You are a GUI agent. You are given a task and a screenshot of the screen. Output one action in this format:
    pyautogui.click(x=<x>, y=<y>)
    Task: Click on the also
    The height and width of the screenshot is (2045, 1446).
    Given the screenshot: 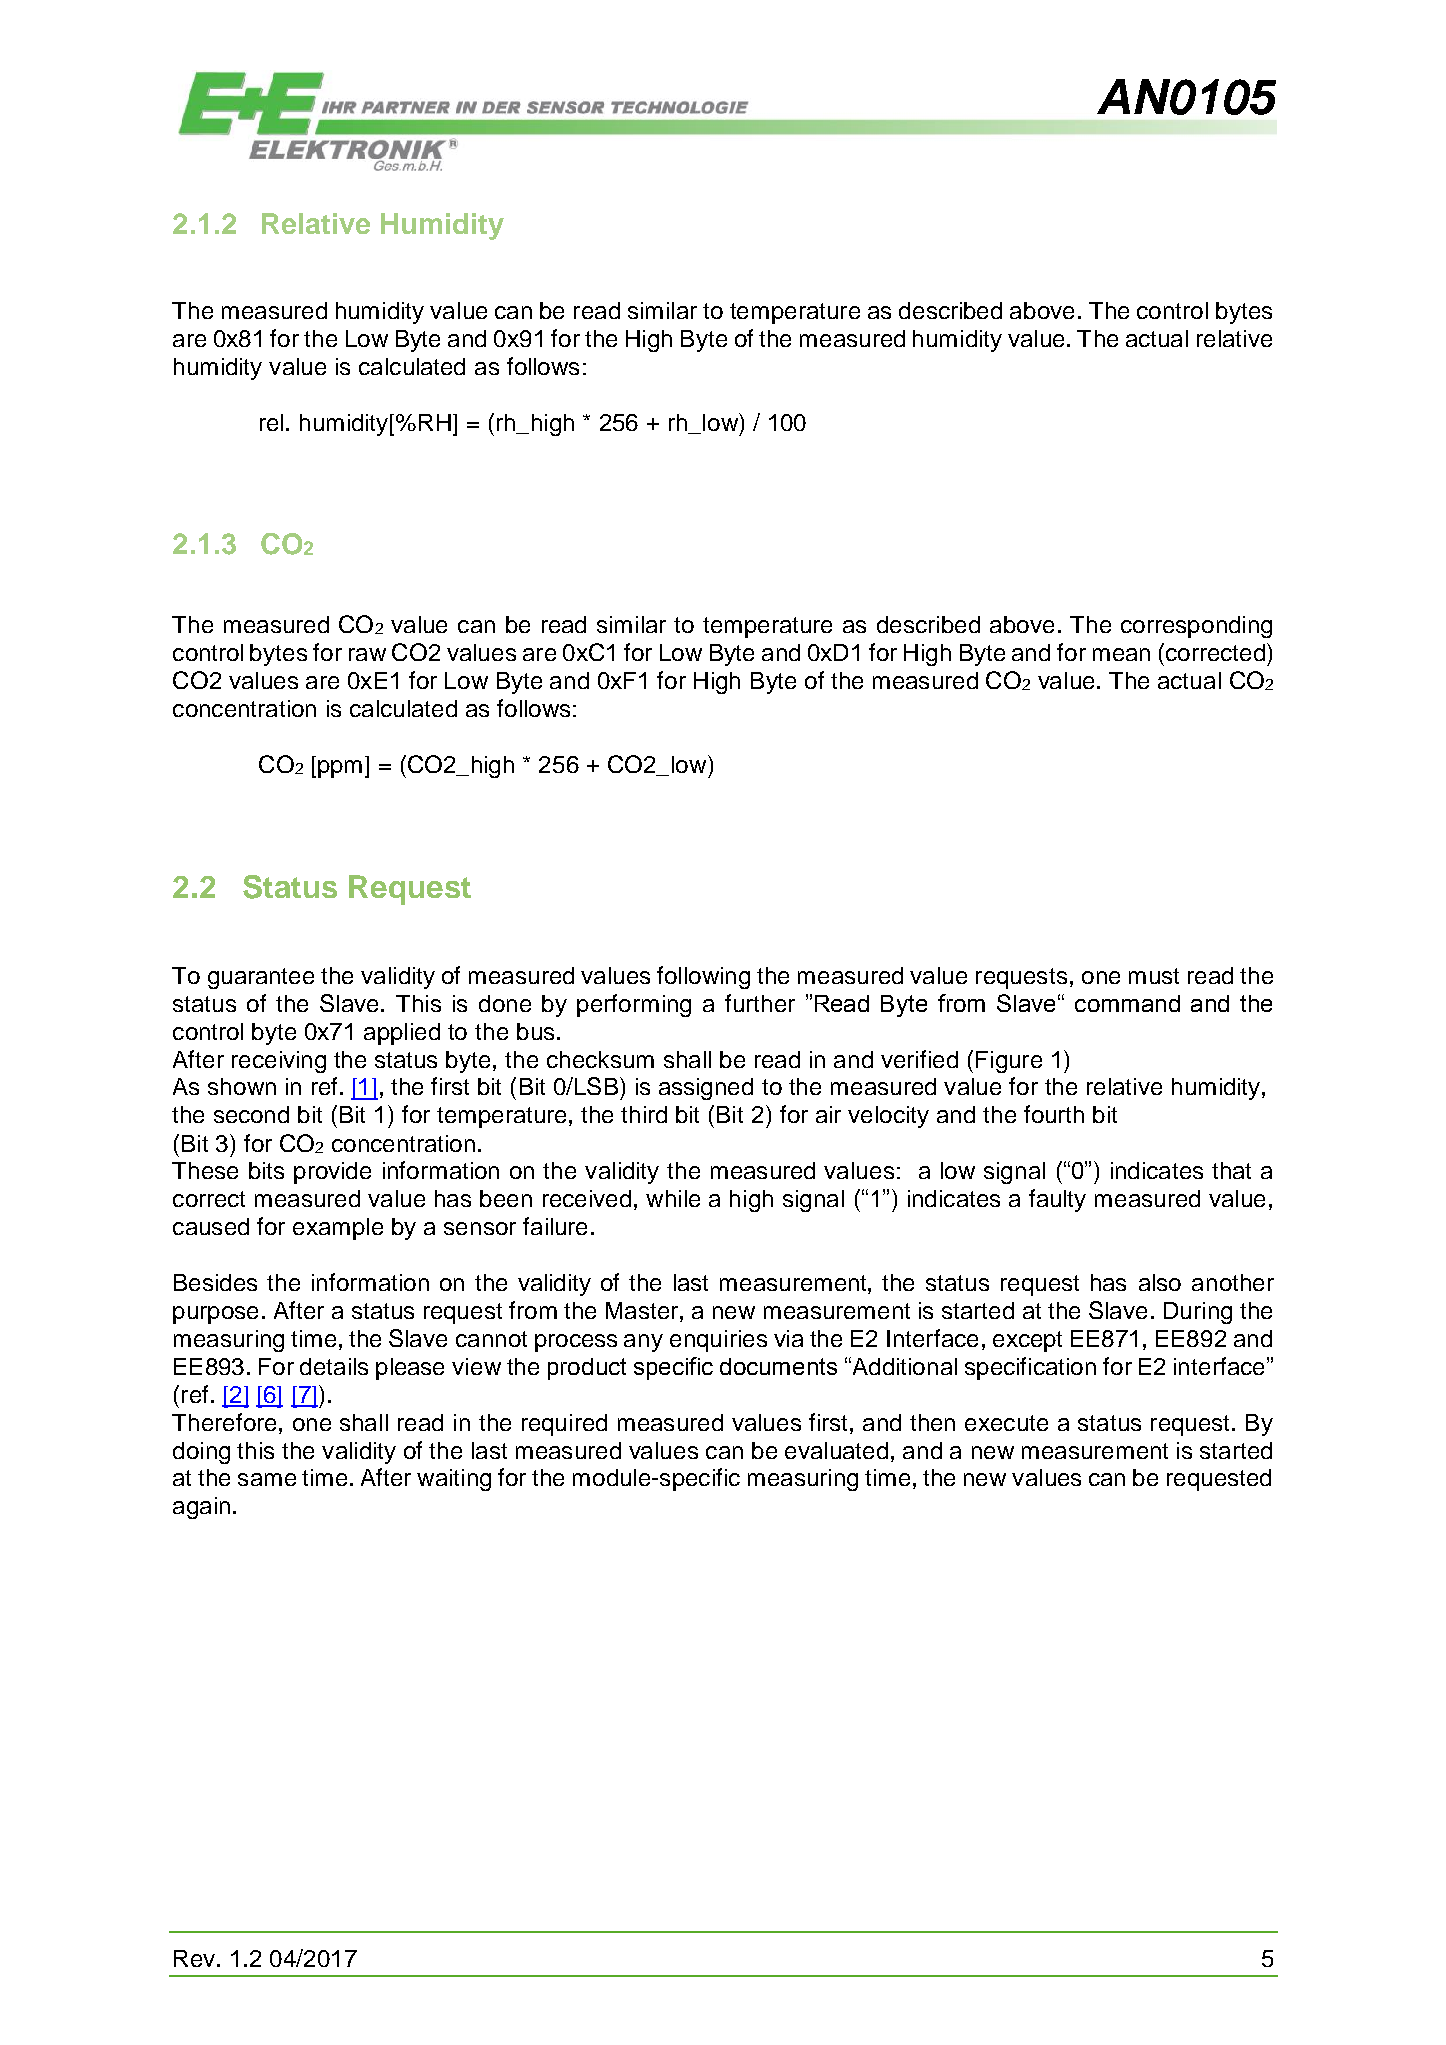 What is the action you would take?
    pyautogui.click(x=1160, y=1282)
